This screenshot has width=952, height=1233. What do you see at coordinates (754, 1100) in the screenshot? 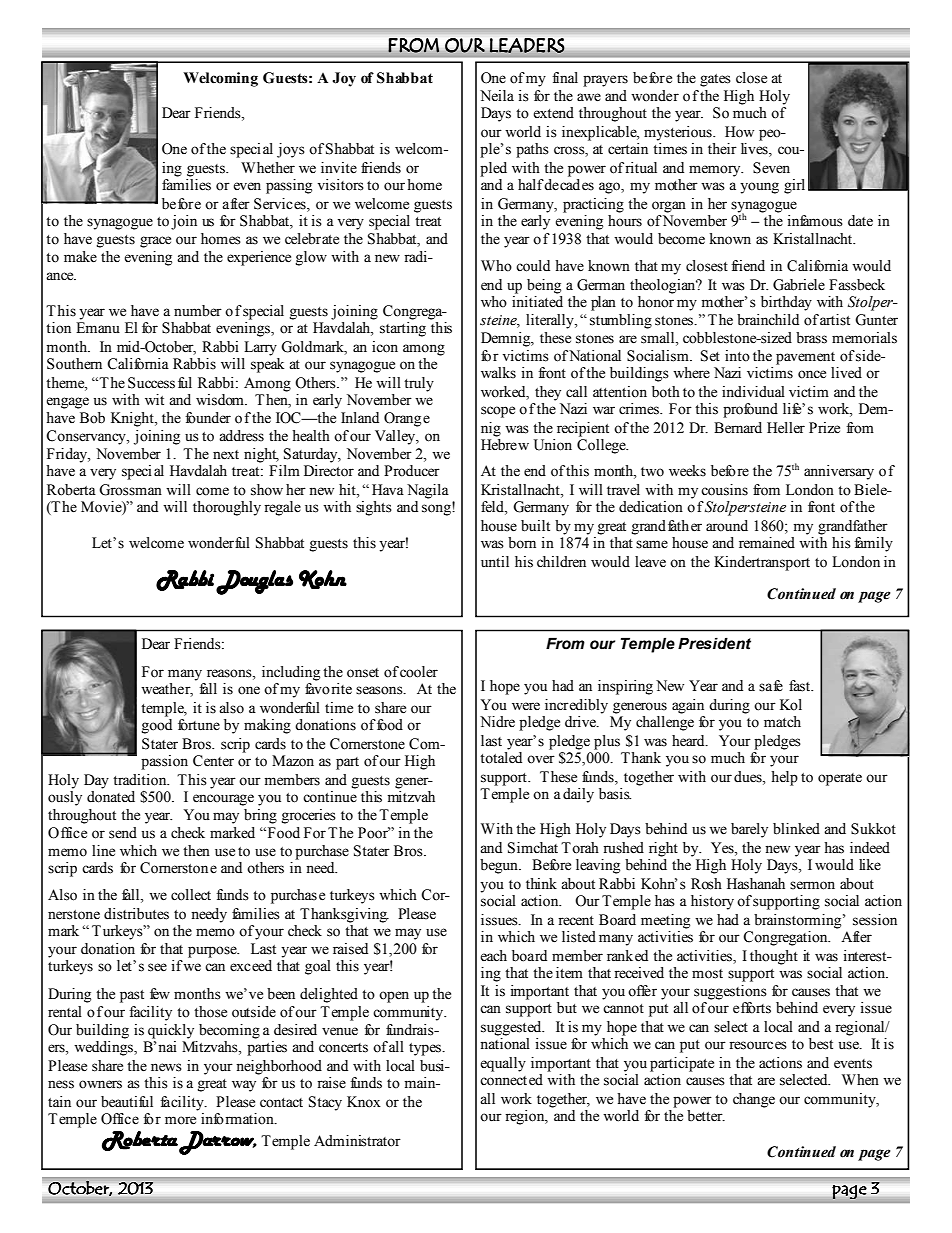
I see `change` at bounding box center [754, 1100].
